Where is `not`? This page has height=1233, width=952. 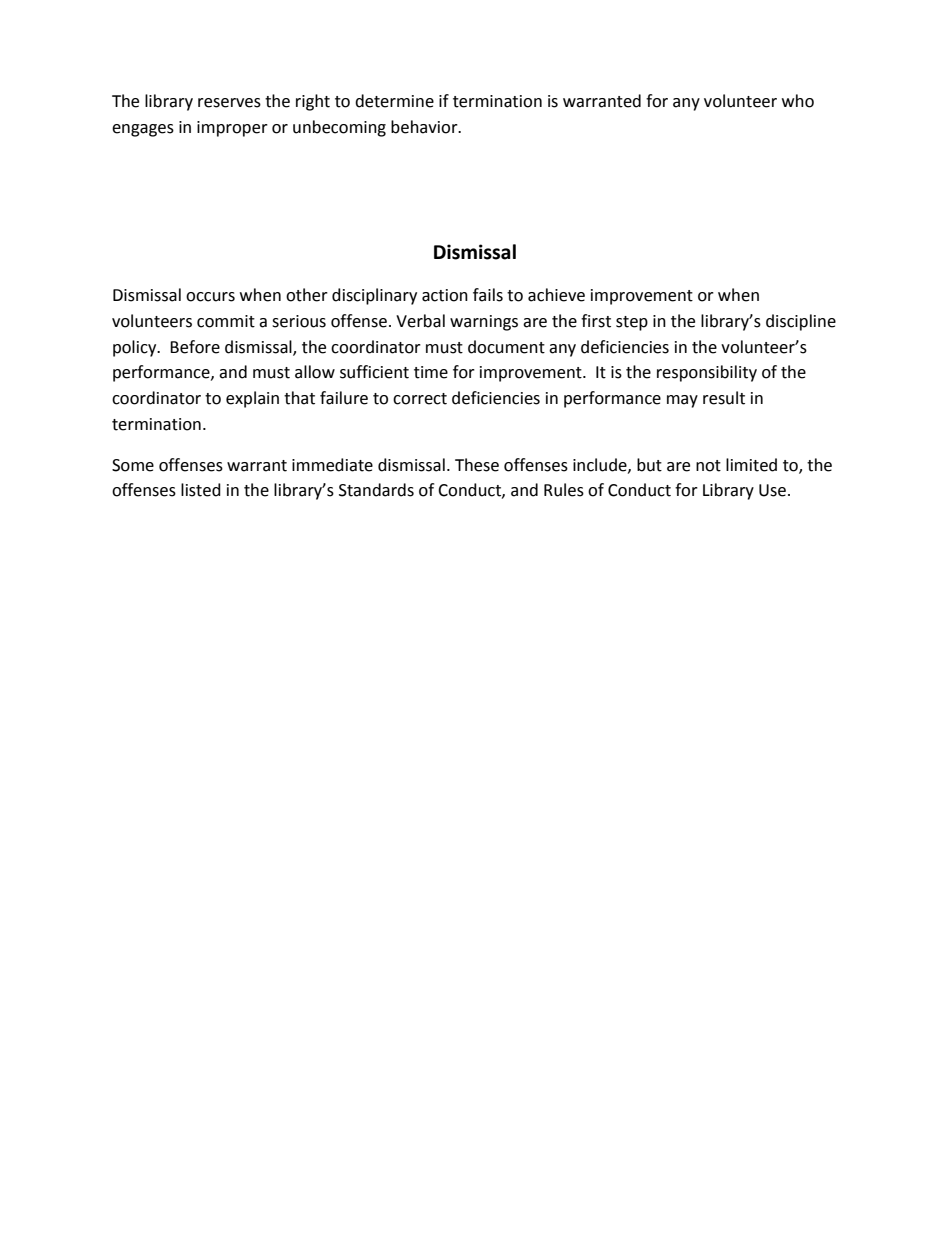
not is located at coordinates (708, 466).
